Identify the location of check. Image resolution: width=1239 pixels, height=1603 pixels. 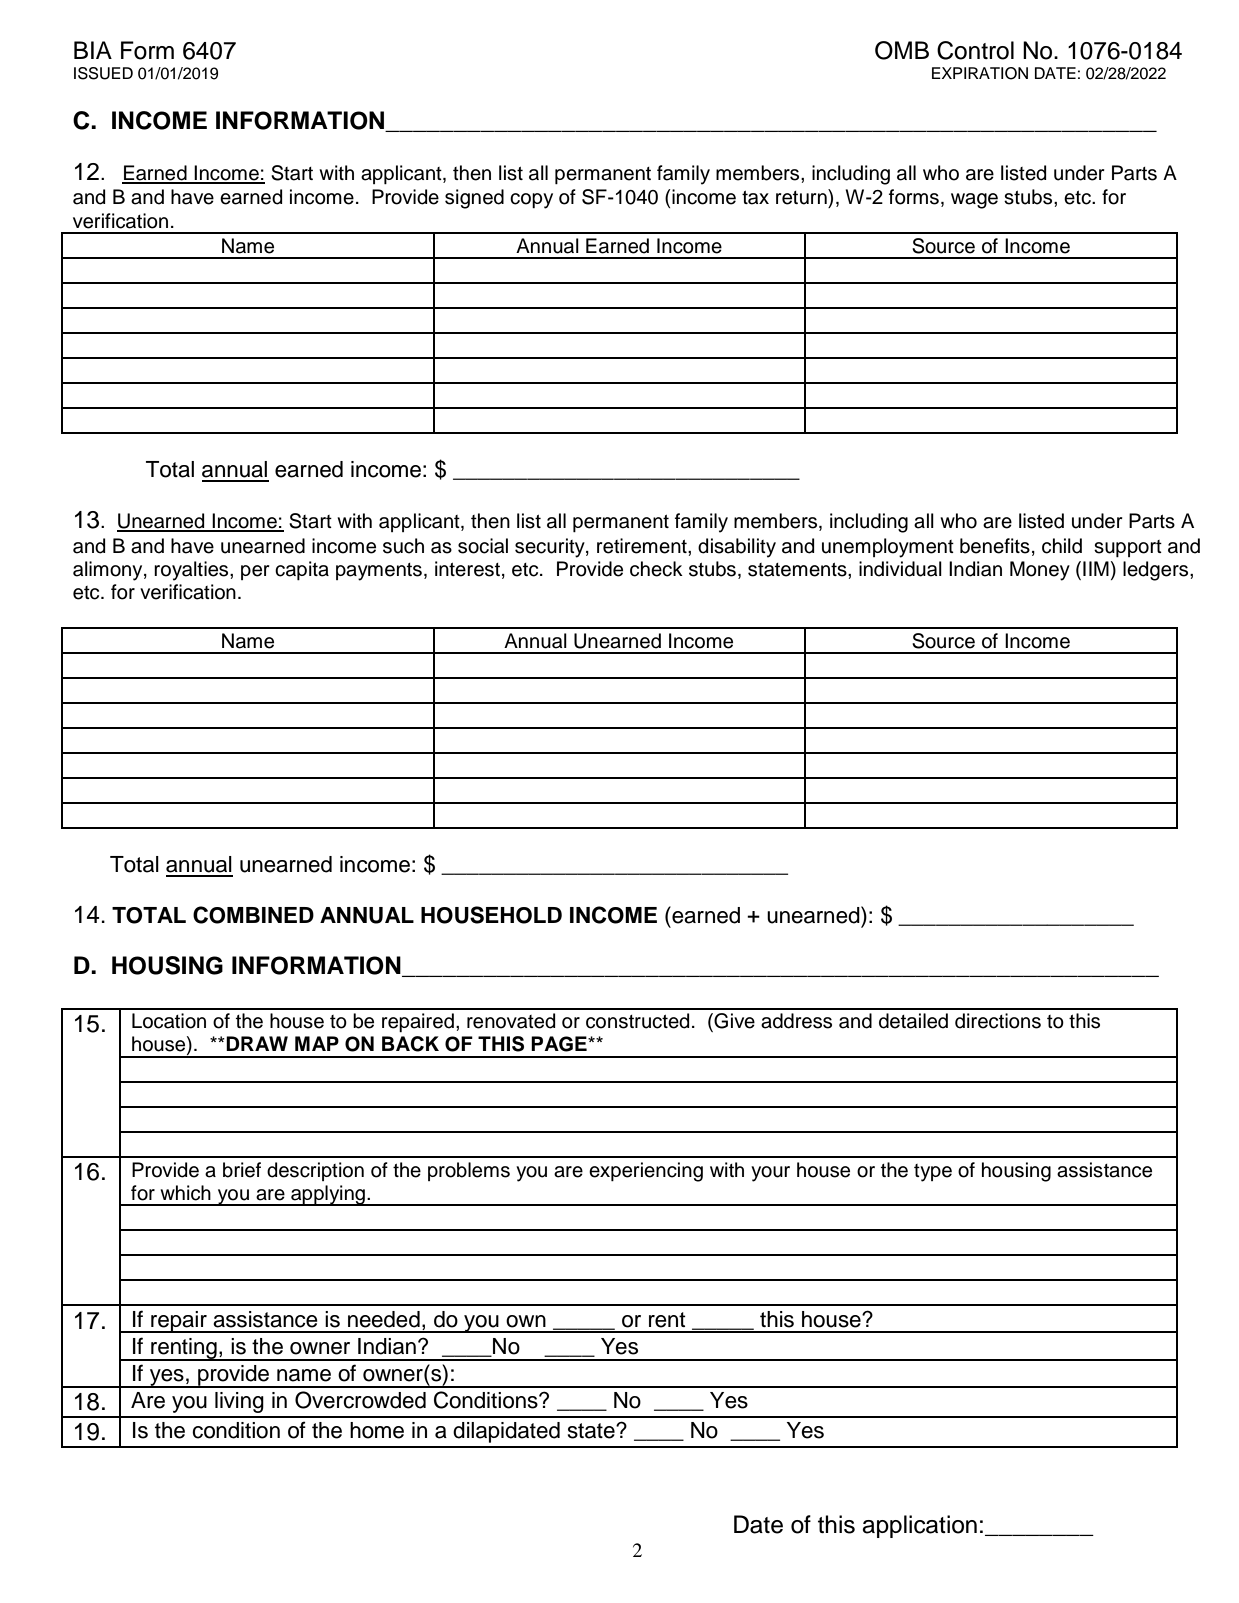
(656, 569).
